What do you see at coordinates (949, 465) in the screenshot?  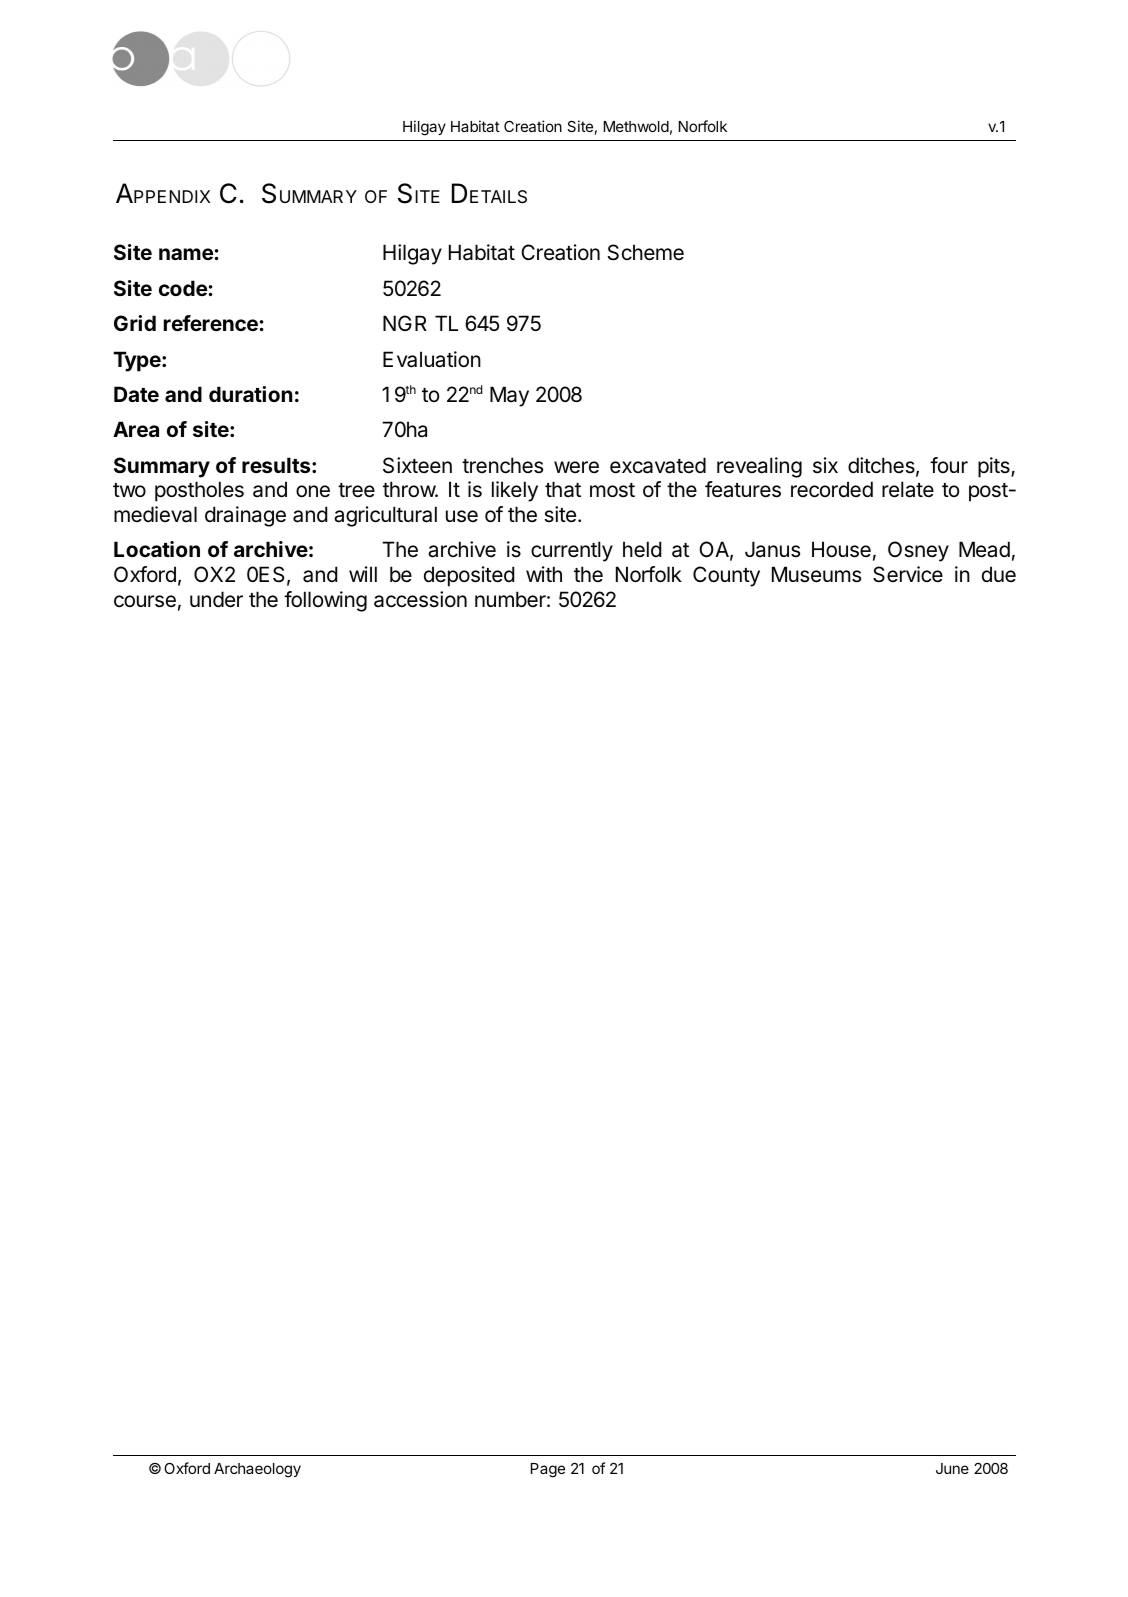 I see `four` at bounding box center [949, 465].
